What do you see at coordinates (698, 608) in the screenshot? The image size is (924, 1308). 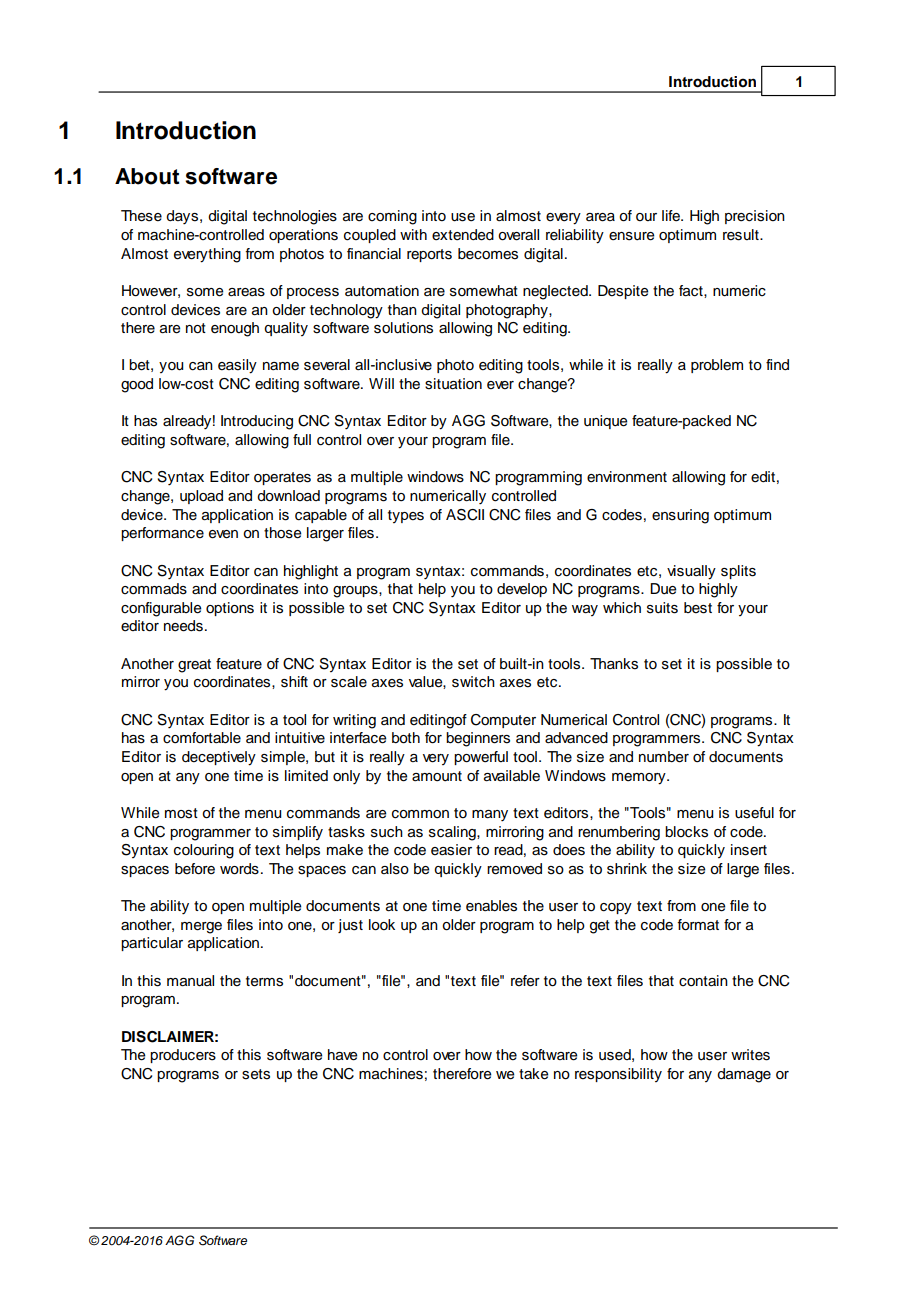 I see `best` at bounding box center [698, 608].
